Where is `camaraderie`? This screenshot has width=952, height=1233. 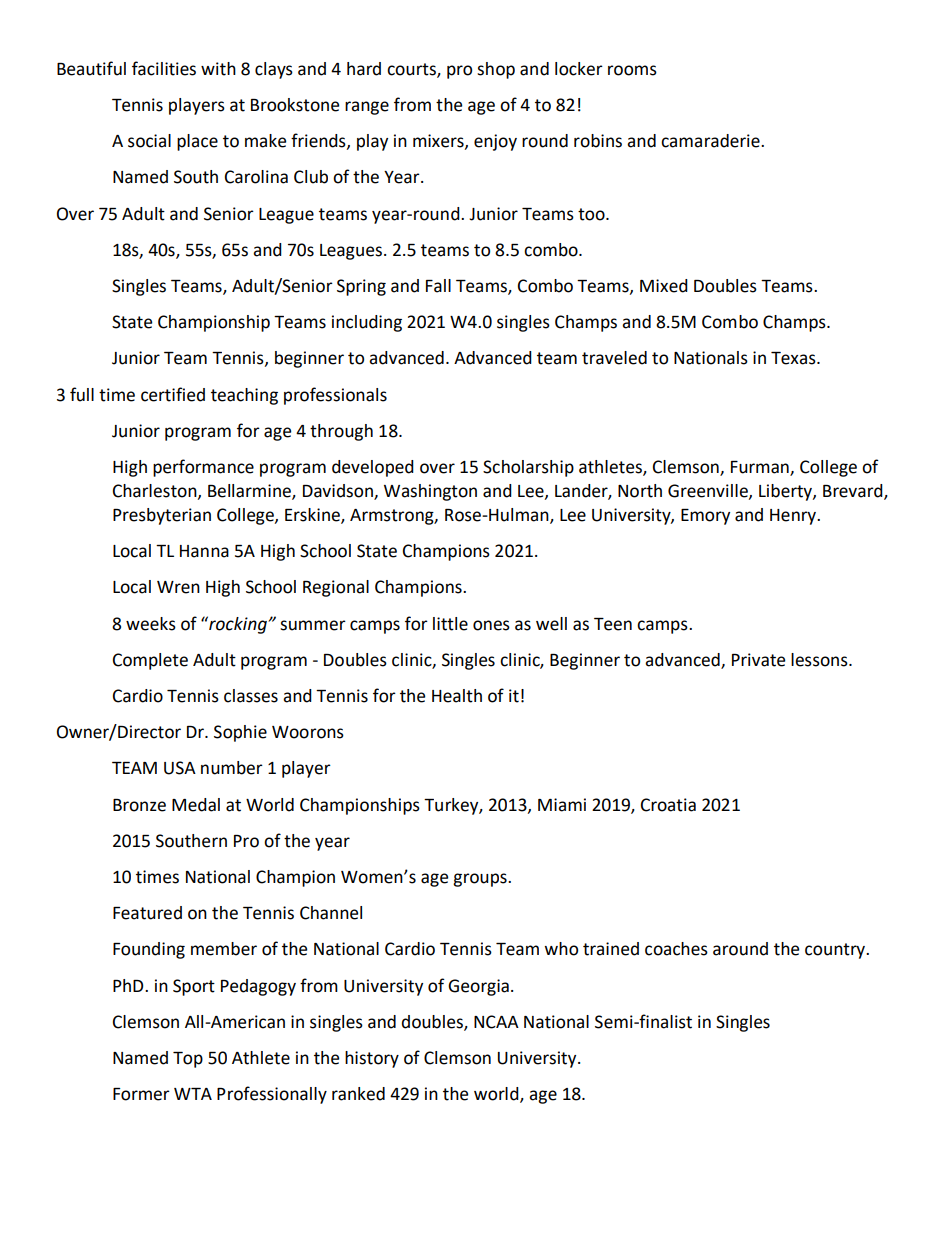
camaraderie is located at coordinates (711, 141).
